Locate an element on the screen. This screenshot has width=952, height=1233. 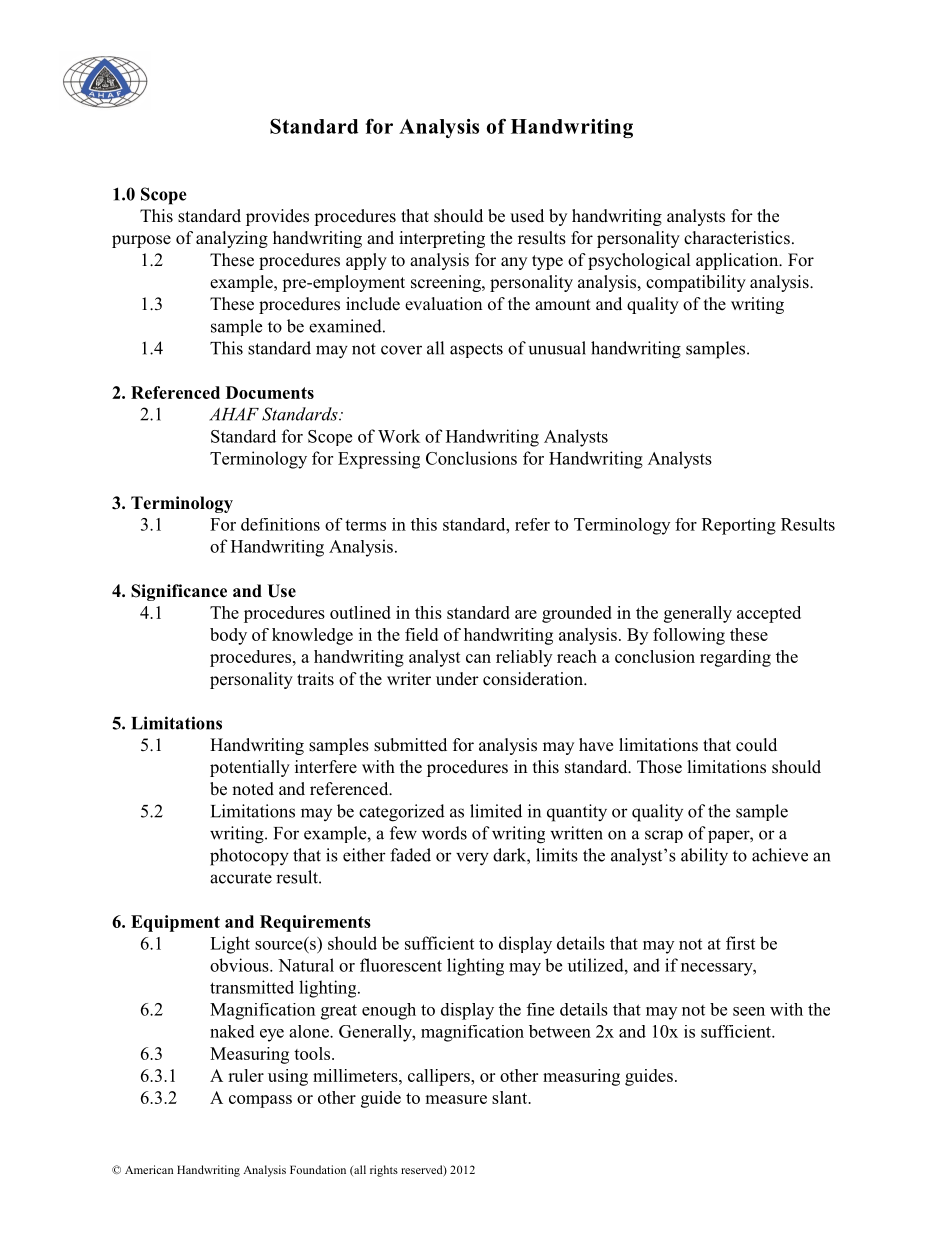
seen is located at coordinates (749, 1011).
